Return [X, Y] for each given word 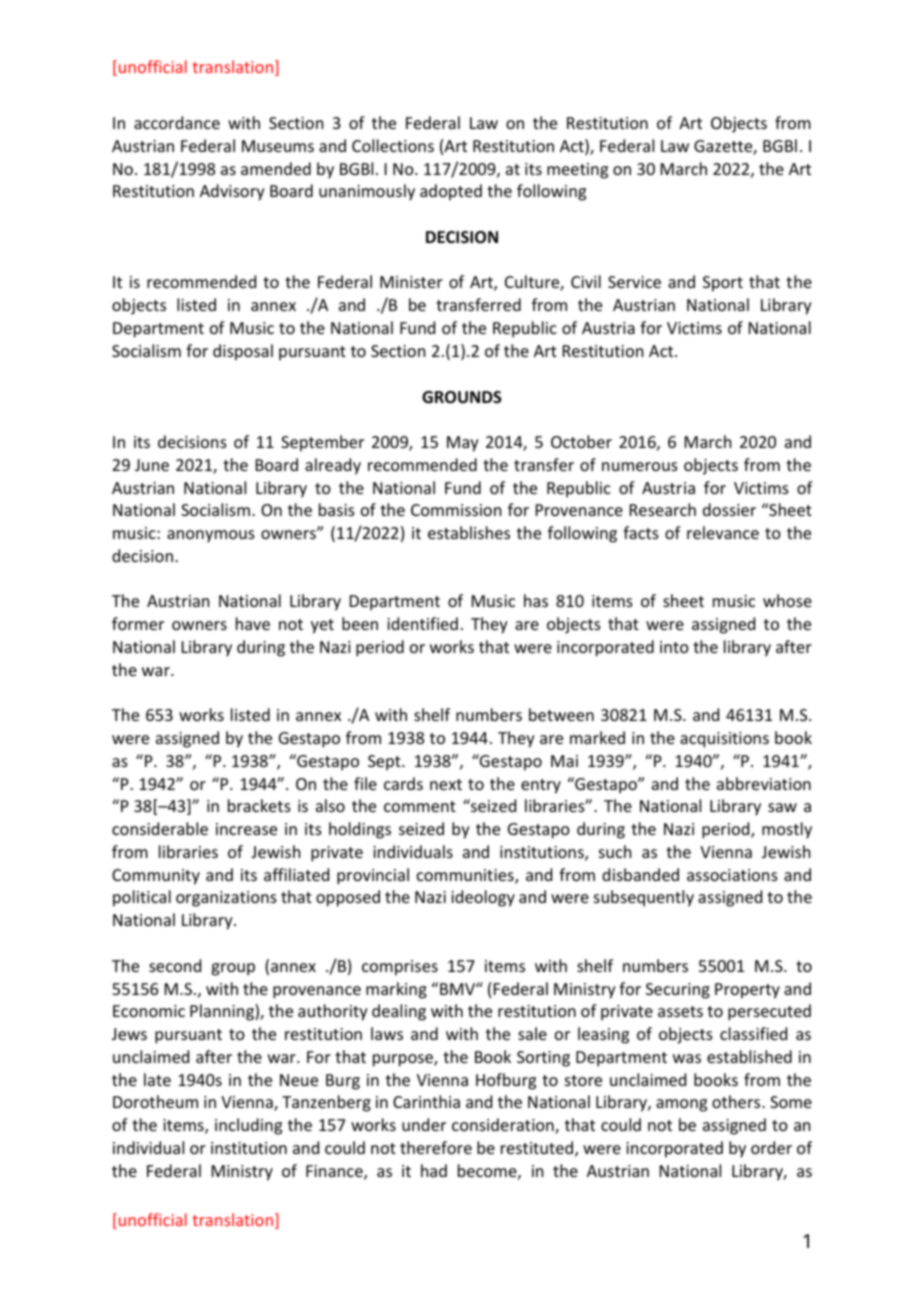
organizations [226, 899]
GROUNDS [462, 397]
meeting [577, 171]
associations [732, 875]
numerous [640, 466]
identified [422, 623]
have [253, 623]
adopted [451, 192]
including [248, 1126]
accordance [177, 122]
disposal [243, 352]
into [674, 647]
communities [466, 876]
